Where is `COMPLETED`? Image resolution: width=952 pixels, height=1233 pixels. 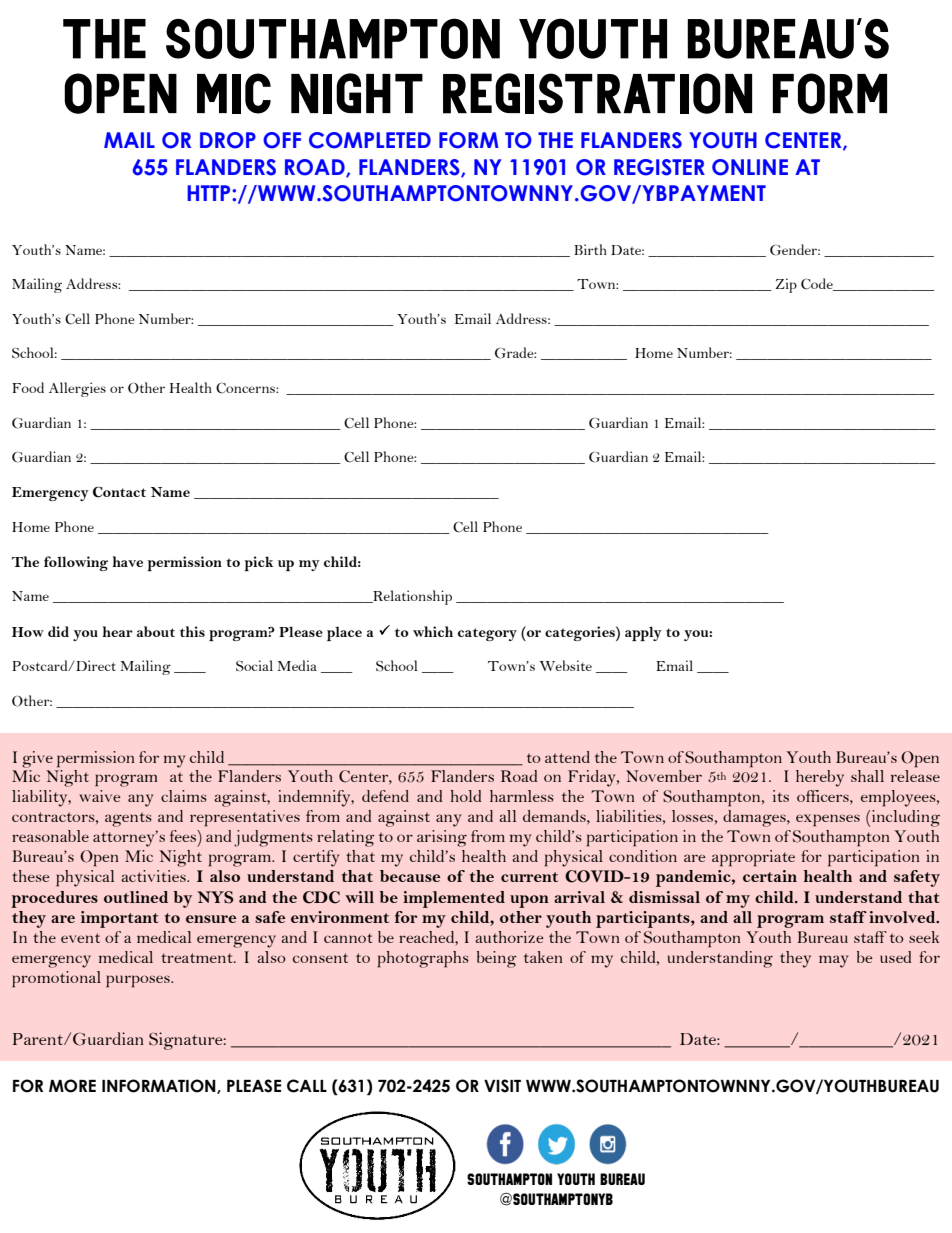
COMPLETED is located at coordinates (370, 140).
